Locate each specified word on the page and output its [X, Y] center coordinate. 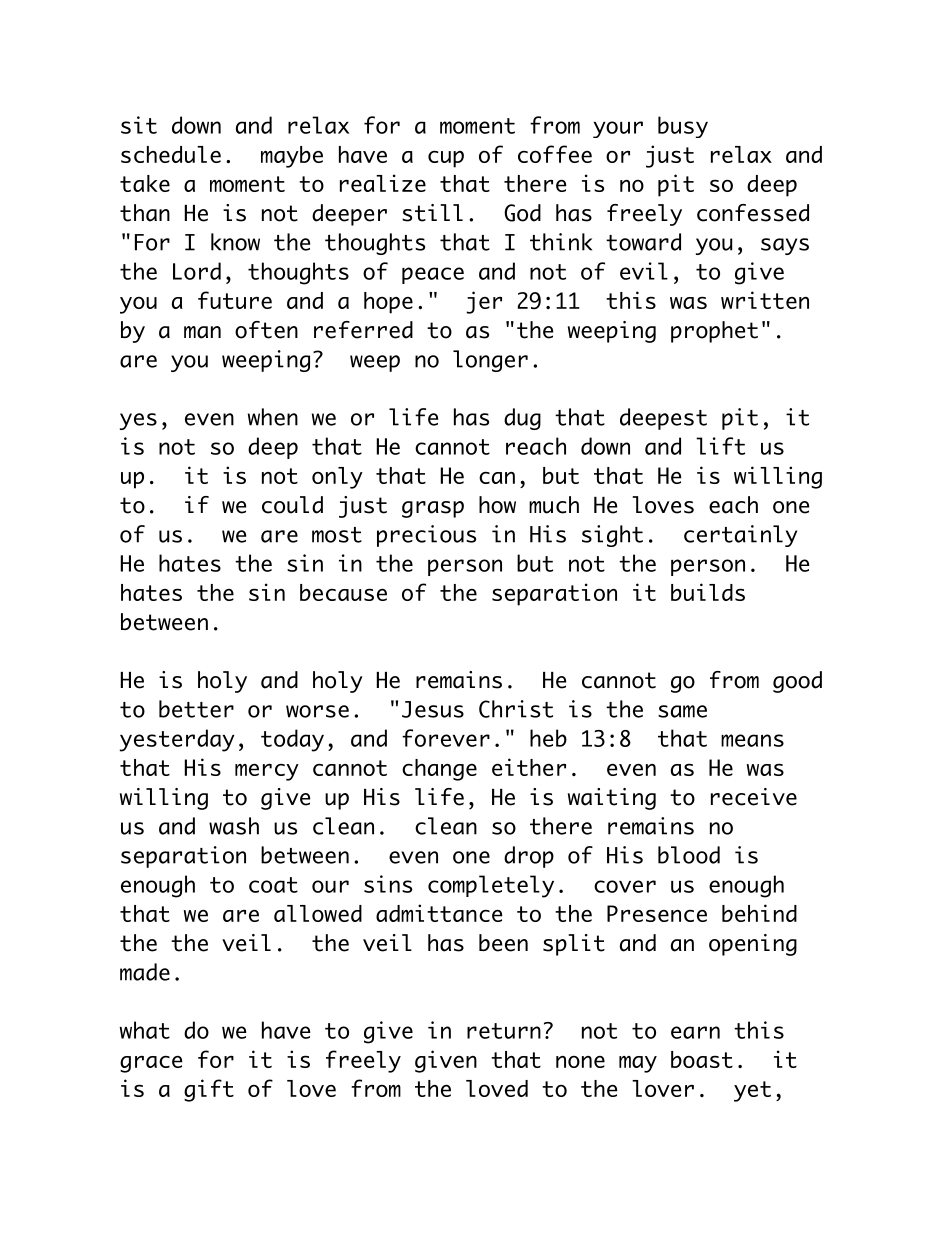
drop [529, 857]
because [343, 592]
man [202, 332]
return [504, 1031]
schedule [171, 154]
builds [708, 592]
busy [683, 127]
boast [702, 1059]
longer [490, 361]
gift [209, 1090]
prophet [714, 332]
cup [446, 159]
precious [426, 536]
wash [234, 826]
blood [689, 855]
